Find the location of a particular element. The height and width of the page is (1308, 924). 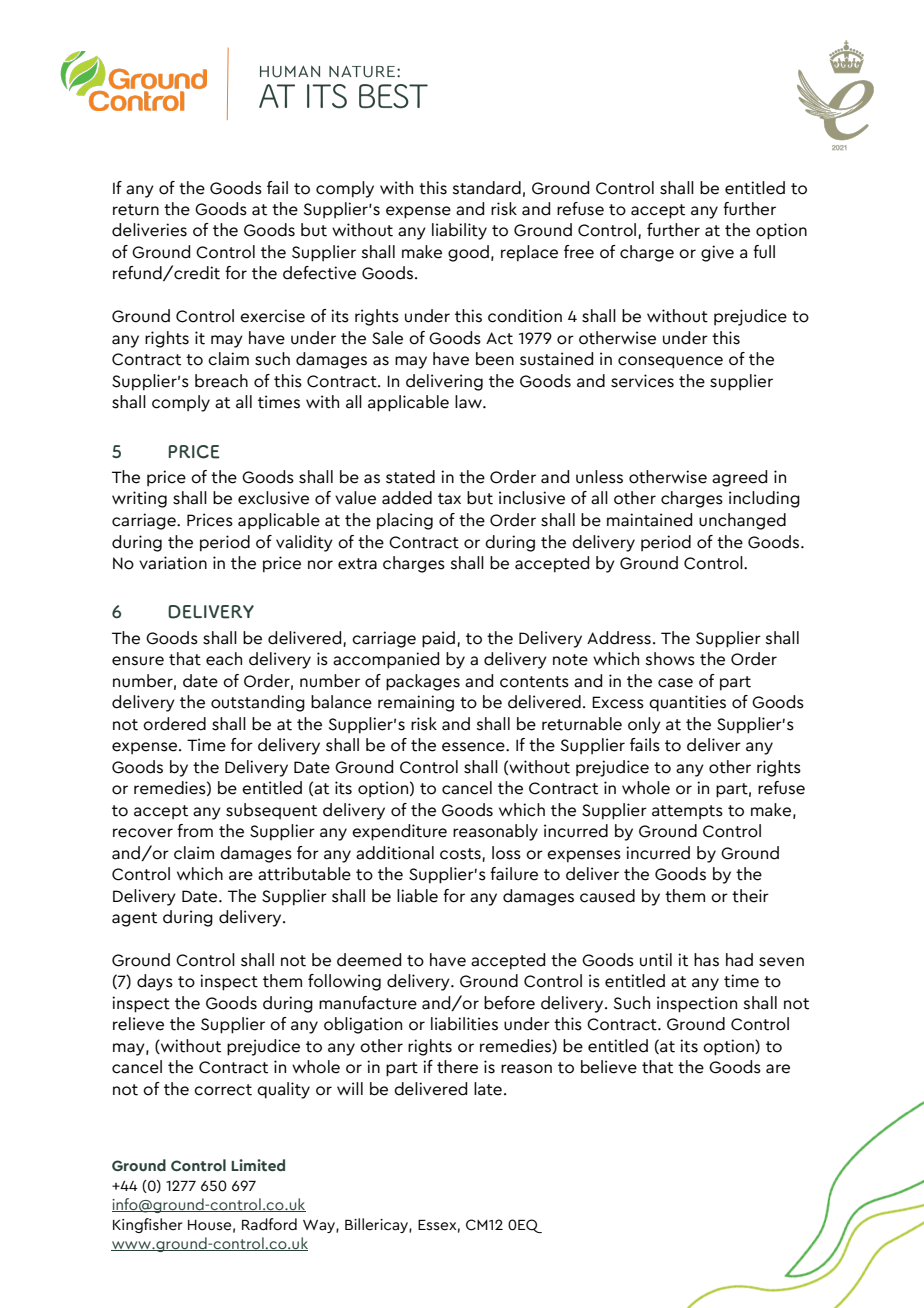

tax is located at coordinates (449, 499).
